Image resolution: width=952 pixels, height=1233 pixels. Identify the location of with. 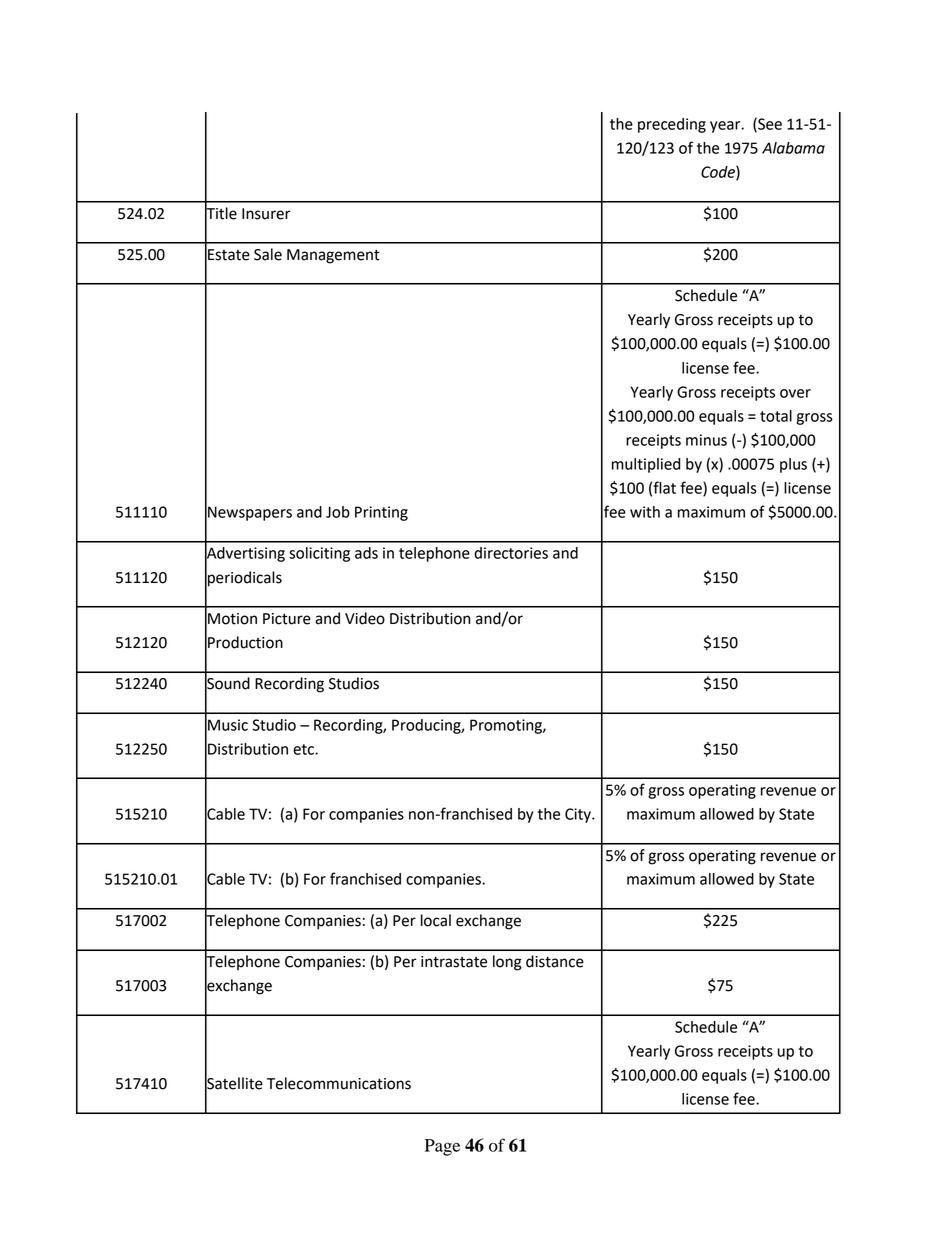
(645, 512).
